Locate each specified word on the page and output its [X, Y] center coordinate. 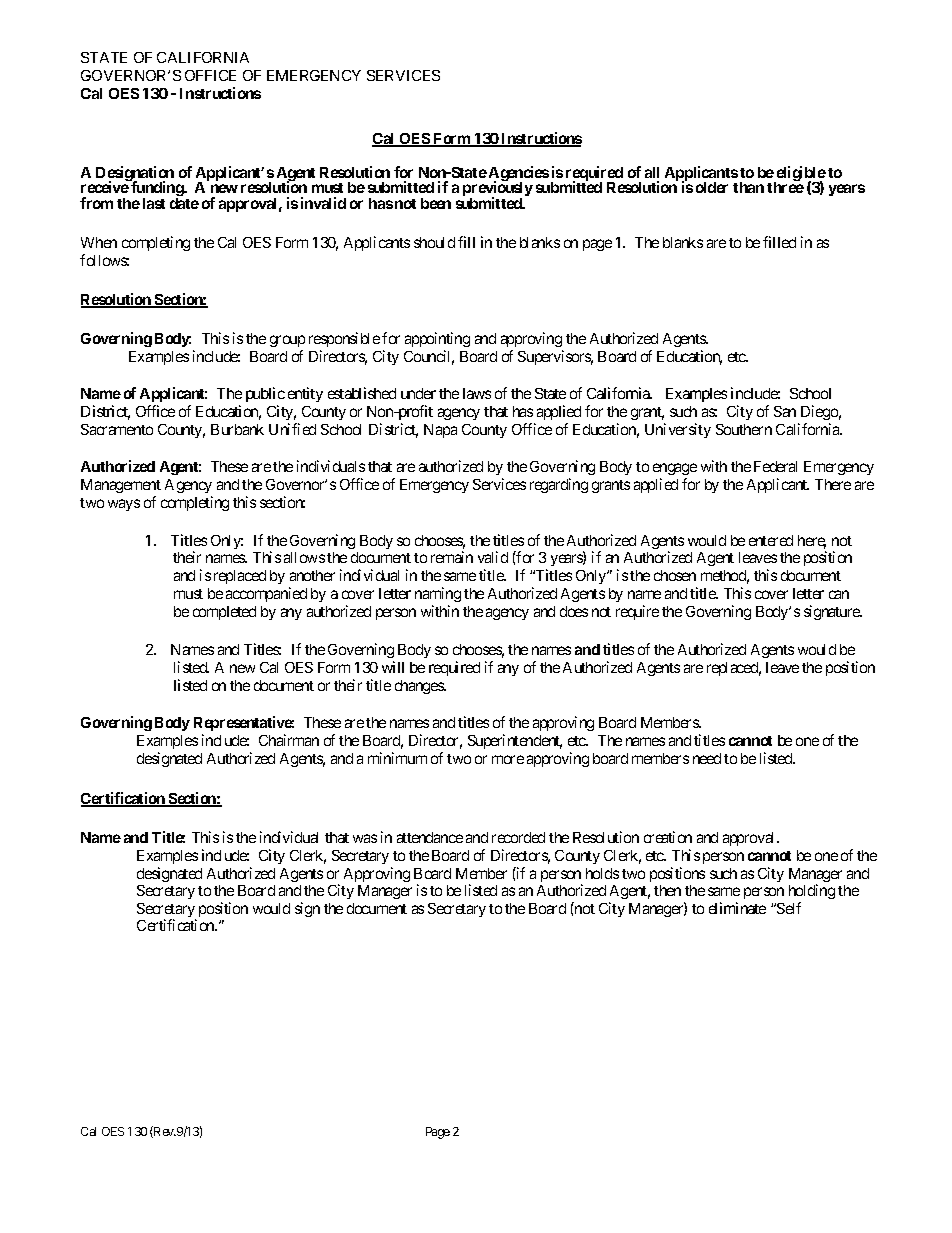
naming [438, 596]
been [436, 203]
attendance [430, 837]
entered [771, 540]
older [712, 187]
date [184, 203]
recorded [518, 837]
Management [121, 488]
